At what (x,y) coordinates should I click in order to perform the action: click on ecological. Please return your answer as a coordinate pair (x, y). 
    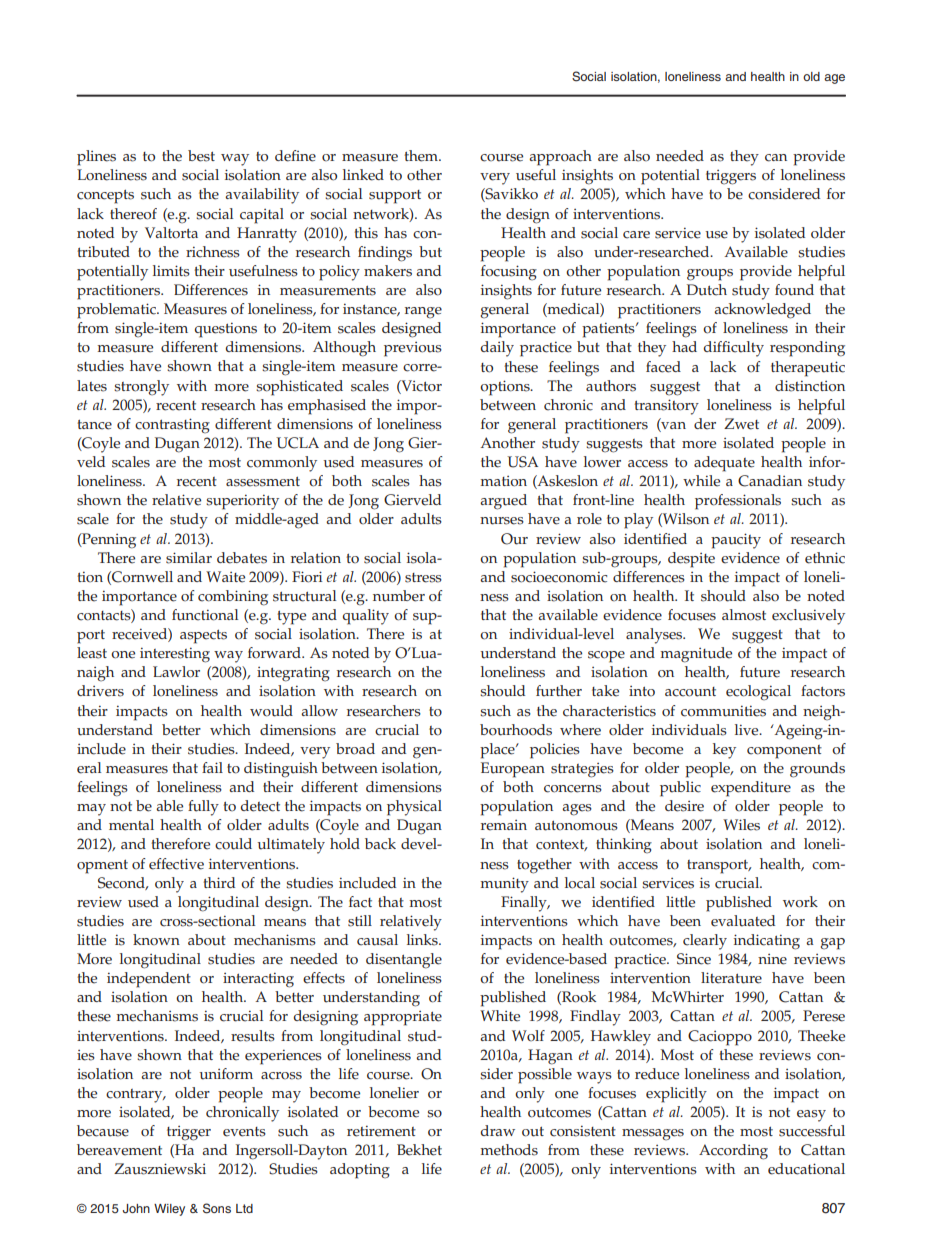
    Looking at the image, I should click on (758, 693).
